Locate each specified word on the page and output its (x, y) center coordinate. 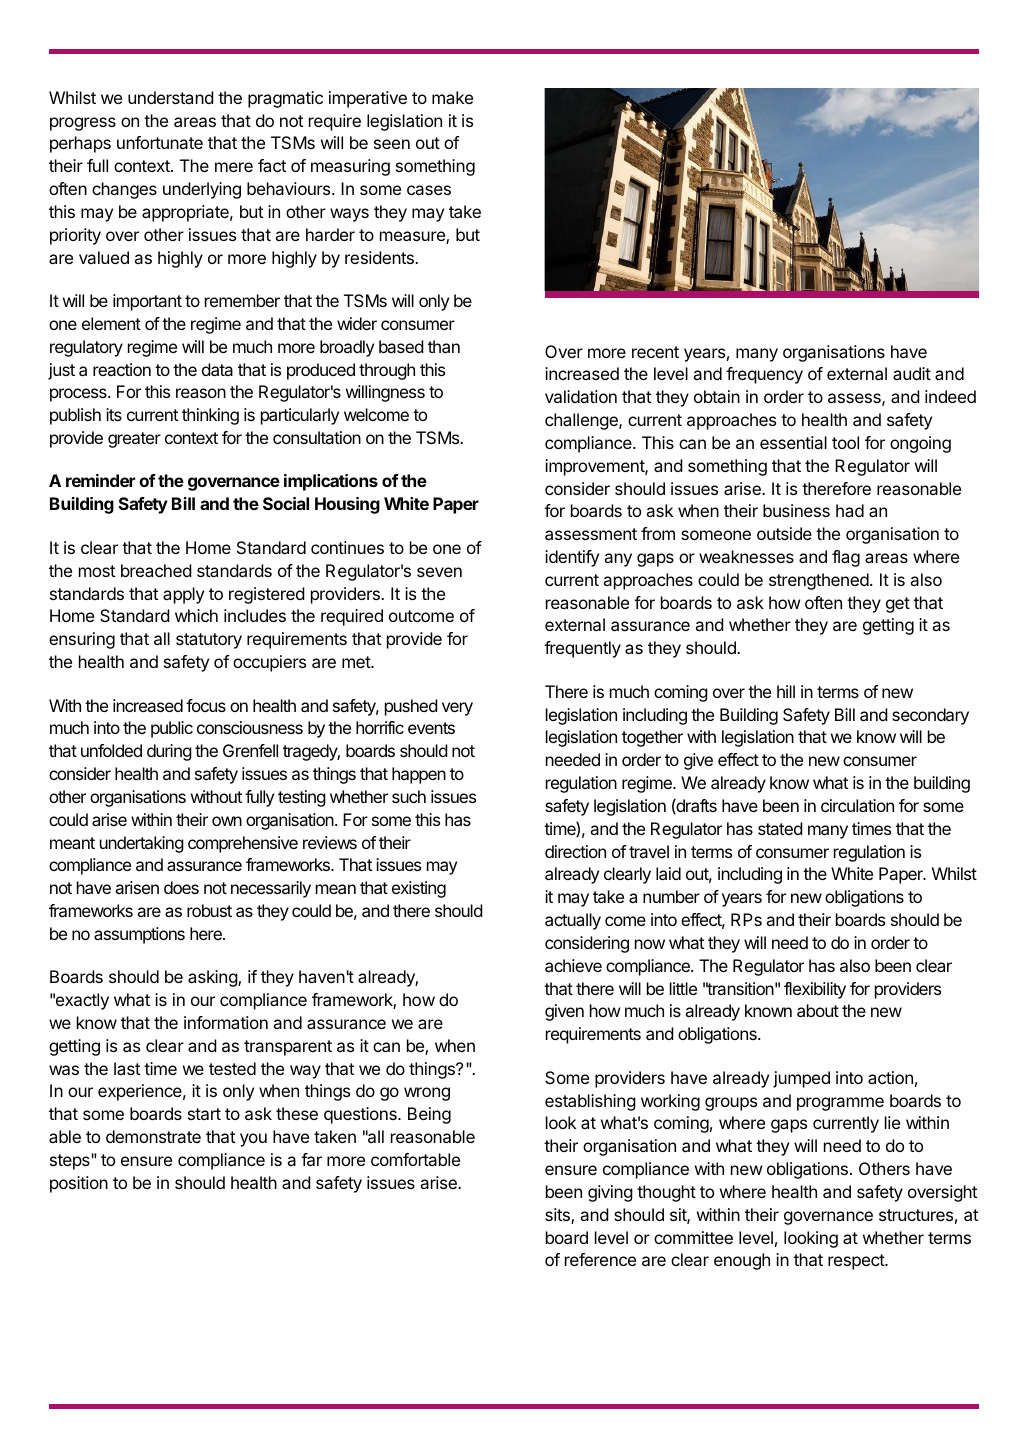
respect (857, 1262)
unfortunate (160, 142)
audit (912, 373)
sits (558, 1216)
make (452, 97)
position (79, 1184)
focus (206, 705)
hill (786, 691)
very (457, 709)
